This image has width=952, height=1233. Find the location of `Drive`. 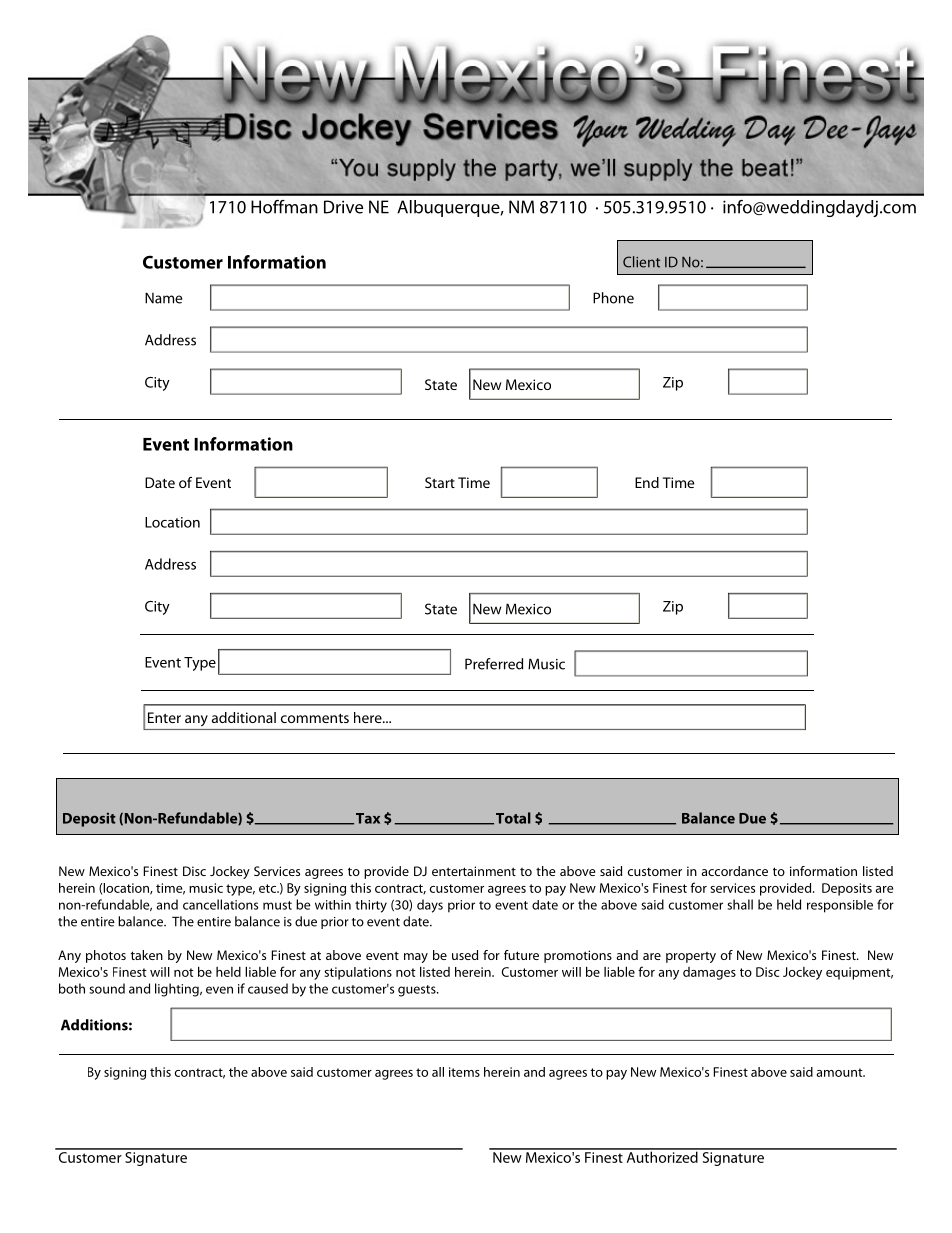

Drive is located at coordinates (343, 207).
